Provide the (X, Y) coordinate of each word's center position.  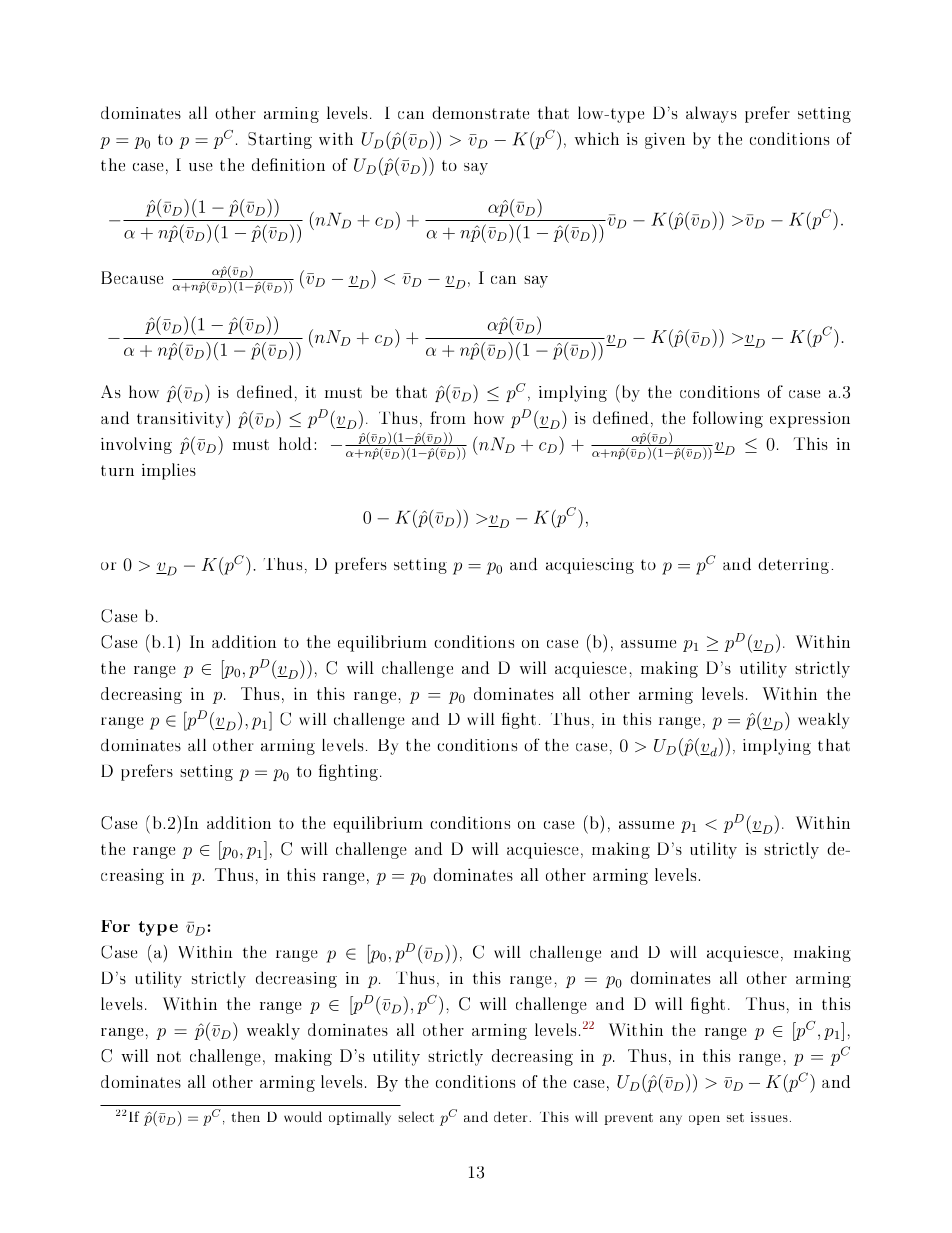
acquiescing (590, 566)
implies (169, 471)
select (416, 1116)
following (728, 419)
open (704, 1120)
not (169, 1056)
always (711, 114)
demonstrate (480, 112)
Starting (280, 140)
